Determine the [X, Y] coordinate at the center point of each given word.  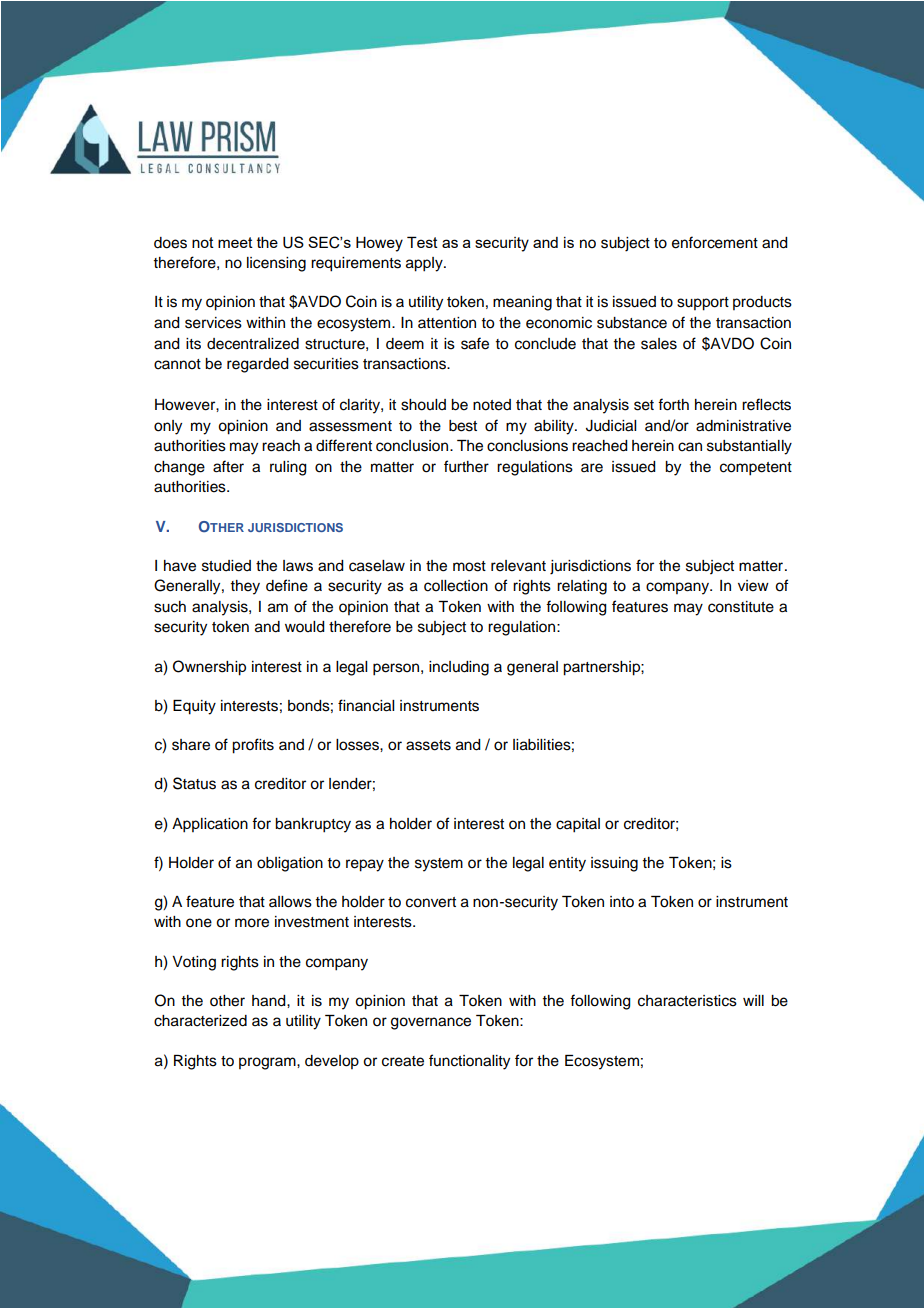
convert [431, 902]
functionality [469, 1062]
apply [425, 264]
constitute [741, 607]
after [228, 466]
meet [235, 242]
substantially [749, 447]
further [466, 466]
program [268, 1063]
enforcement [715, 242]
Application [210, 825]
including [459, 668]
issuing [614, 864]
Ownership [209, 668]
